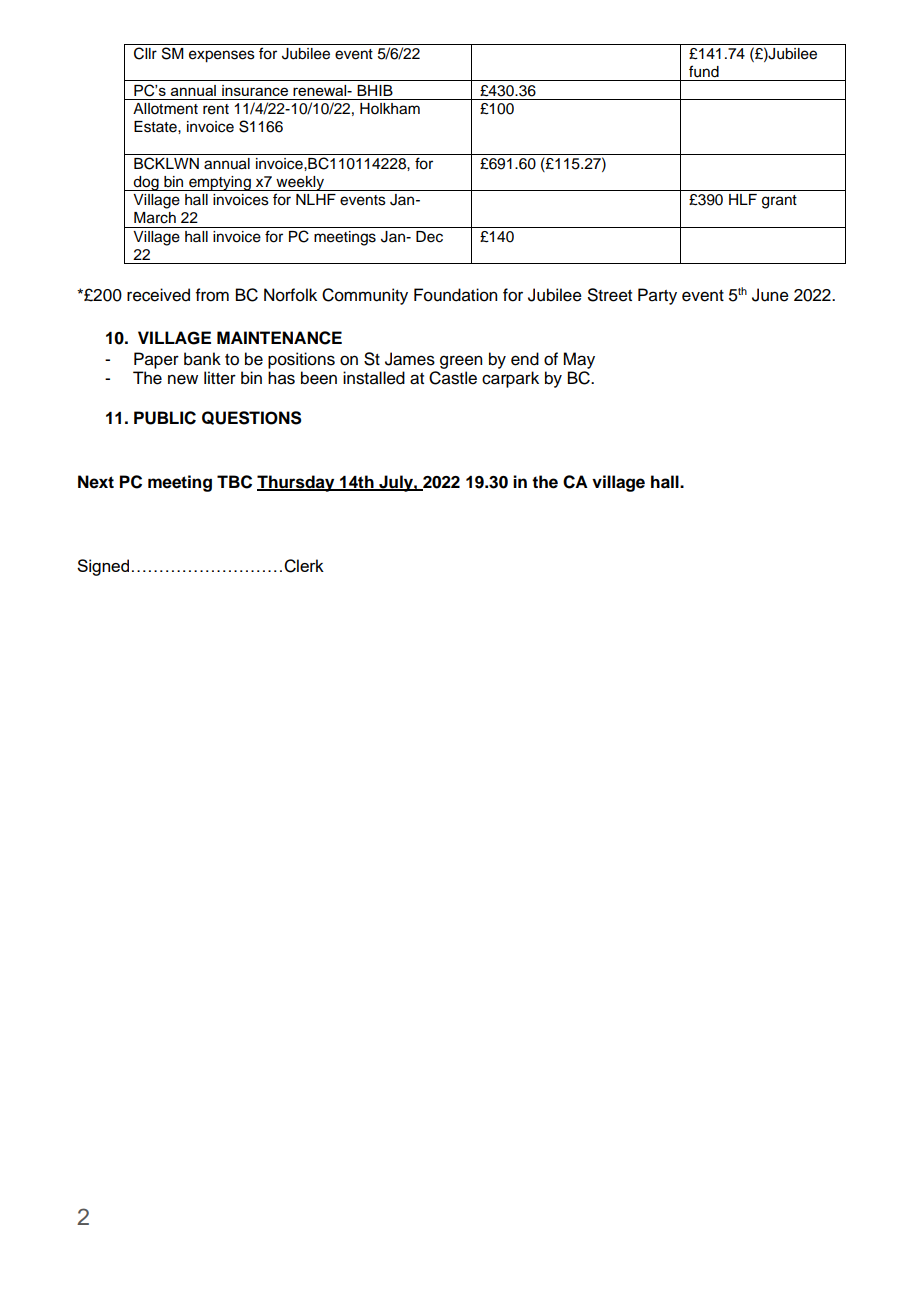  I want to click on rent, so click(216, 109).
